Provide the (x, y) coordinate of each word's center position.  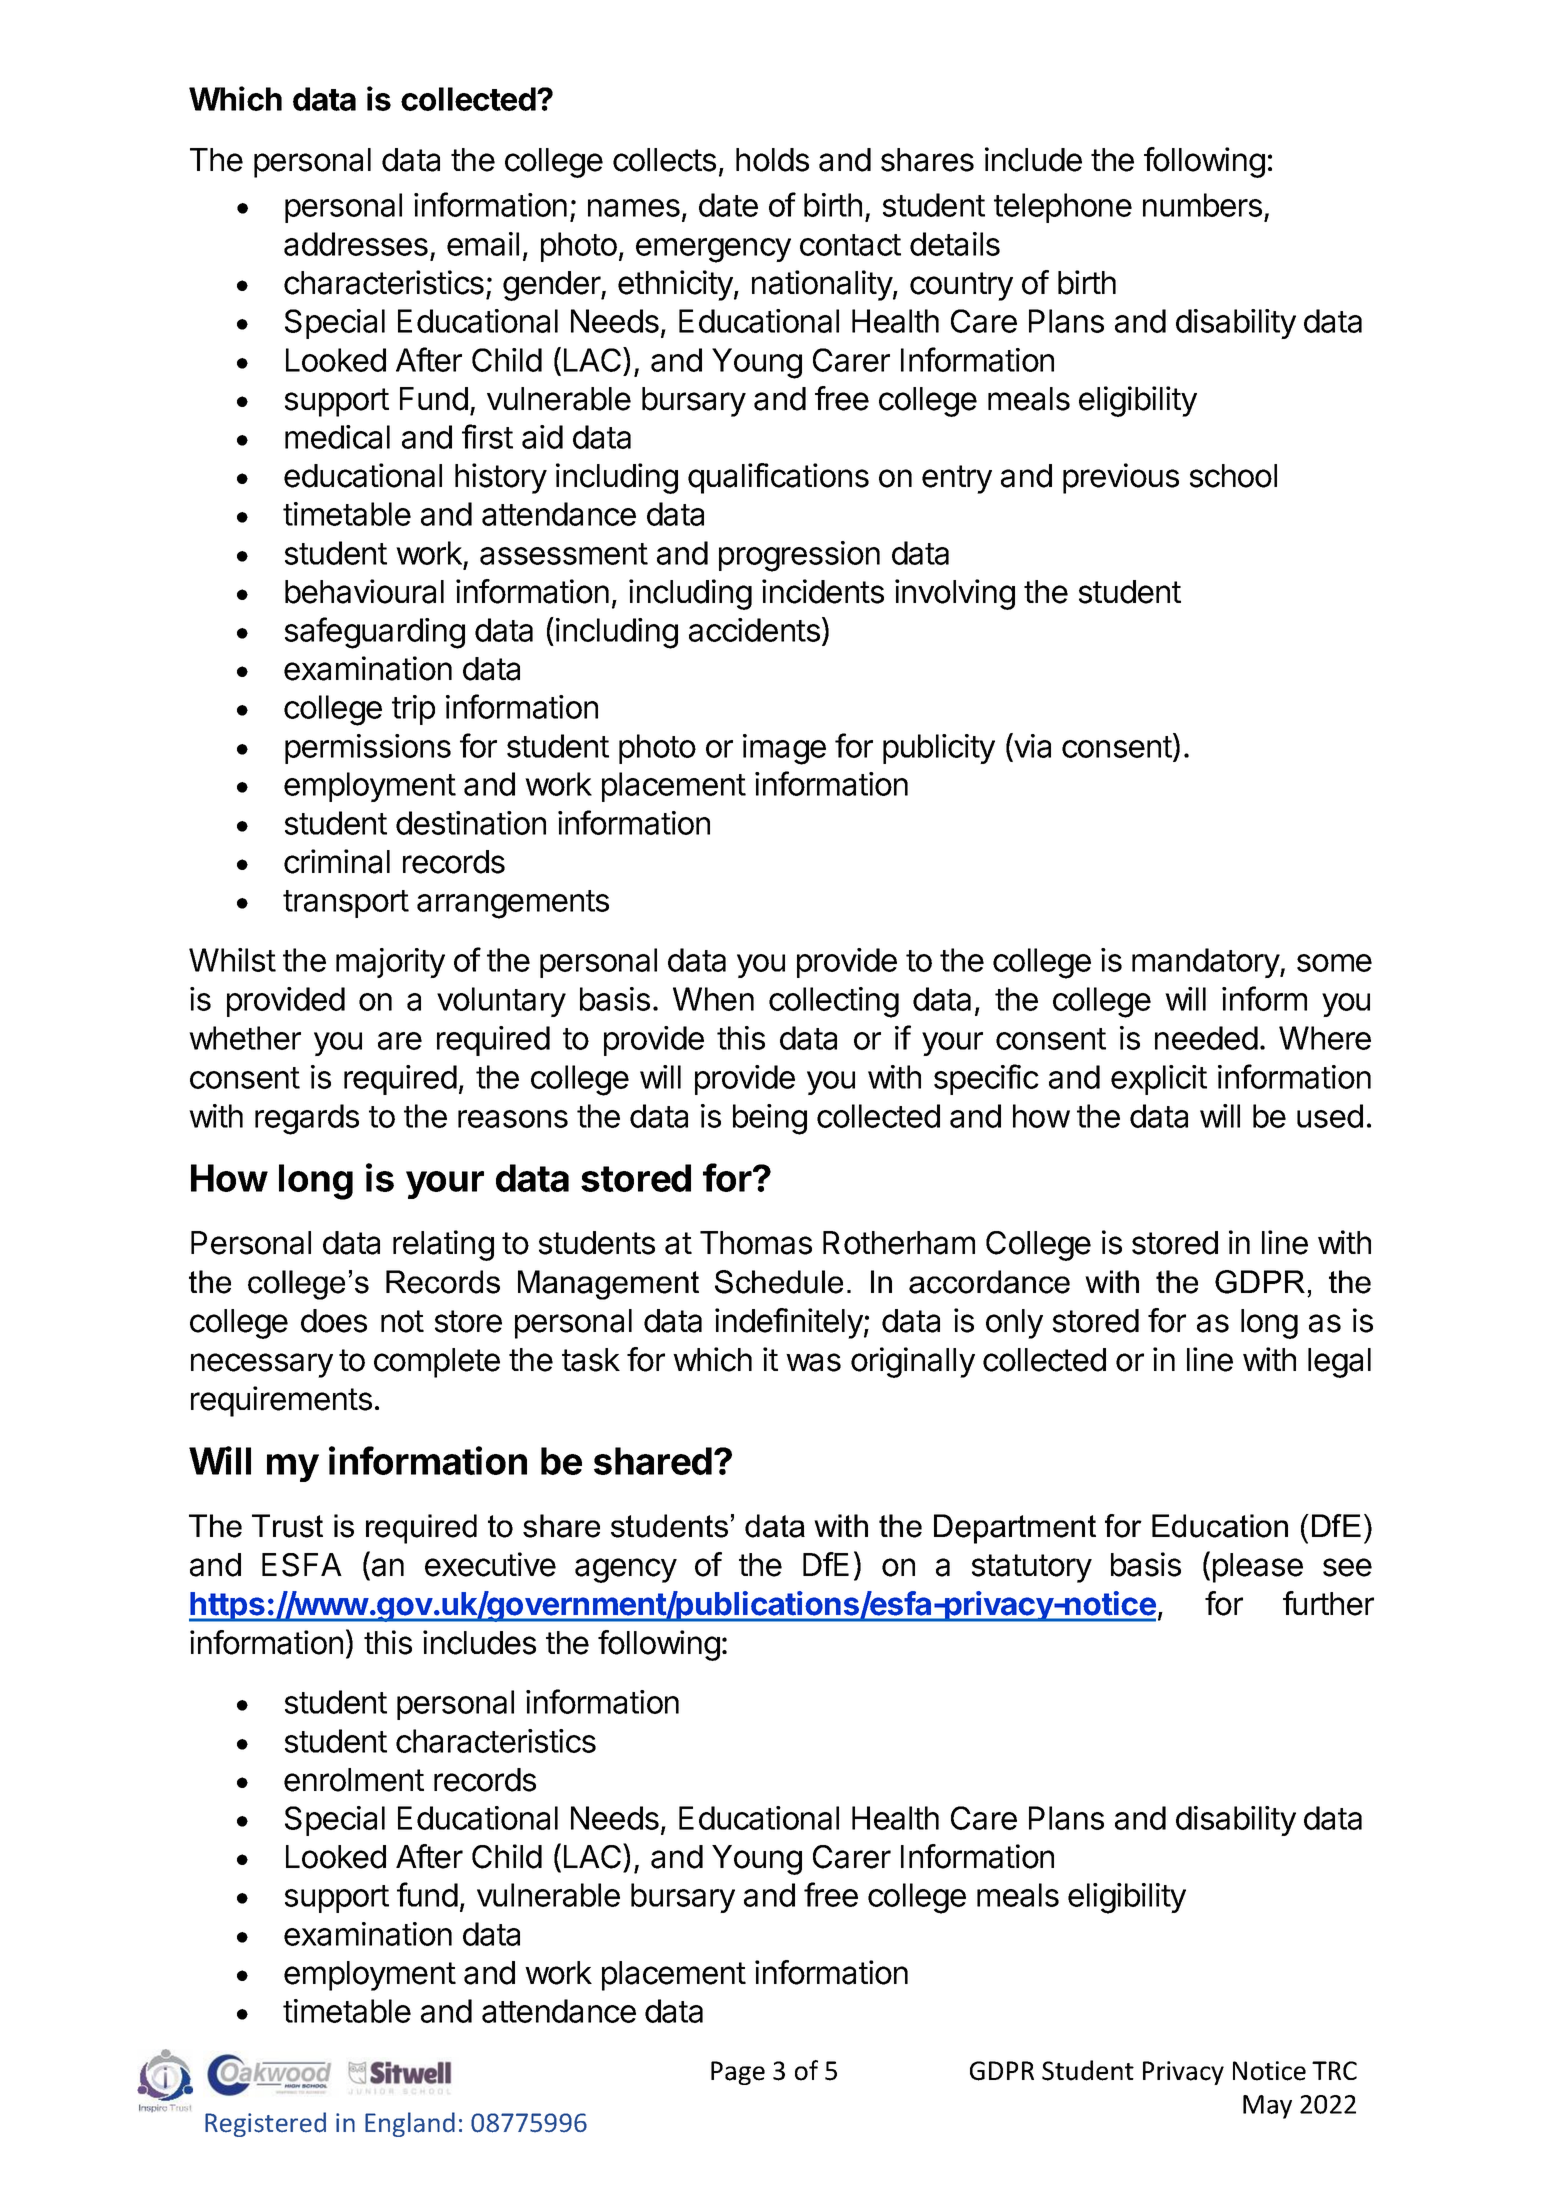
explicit (1159, 1080)
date (728, 205)
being (770, 1119)
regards (307, 1119)
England (410, 2124)
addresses (356, 244)
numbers (1202, 205)
